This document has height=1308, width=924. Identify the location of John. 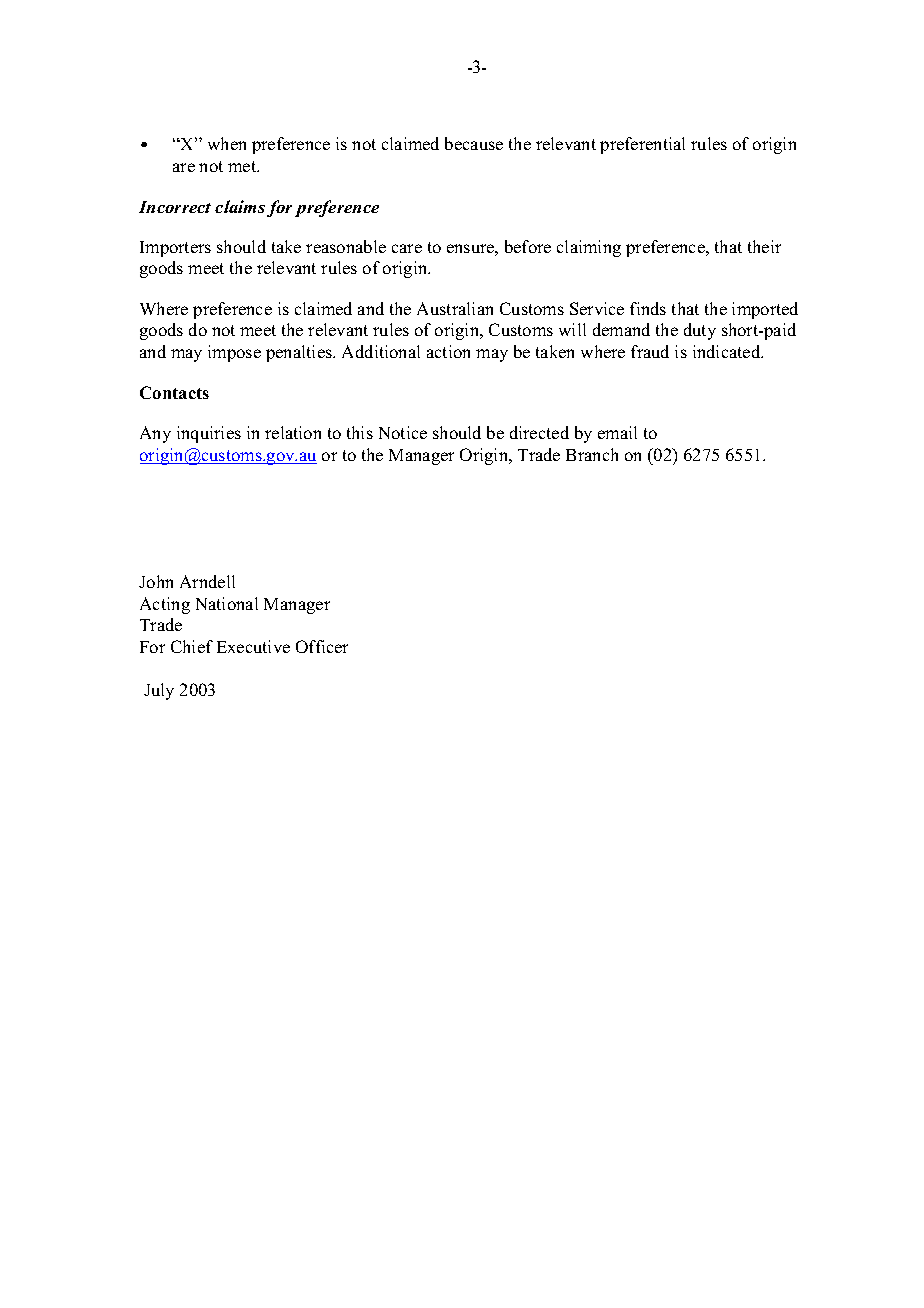
(156, 581).
